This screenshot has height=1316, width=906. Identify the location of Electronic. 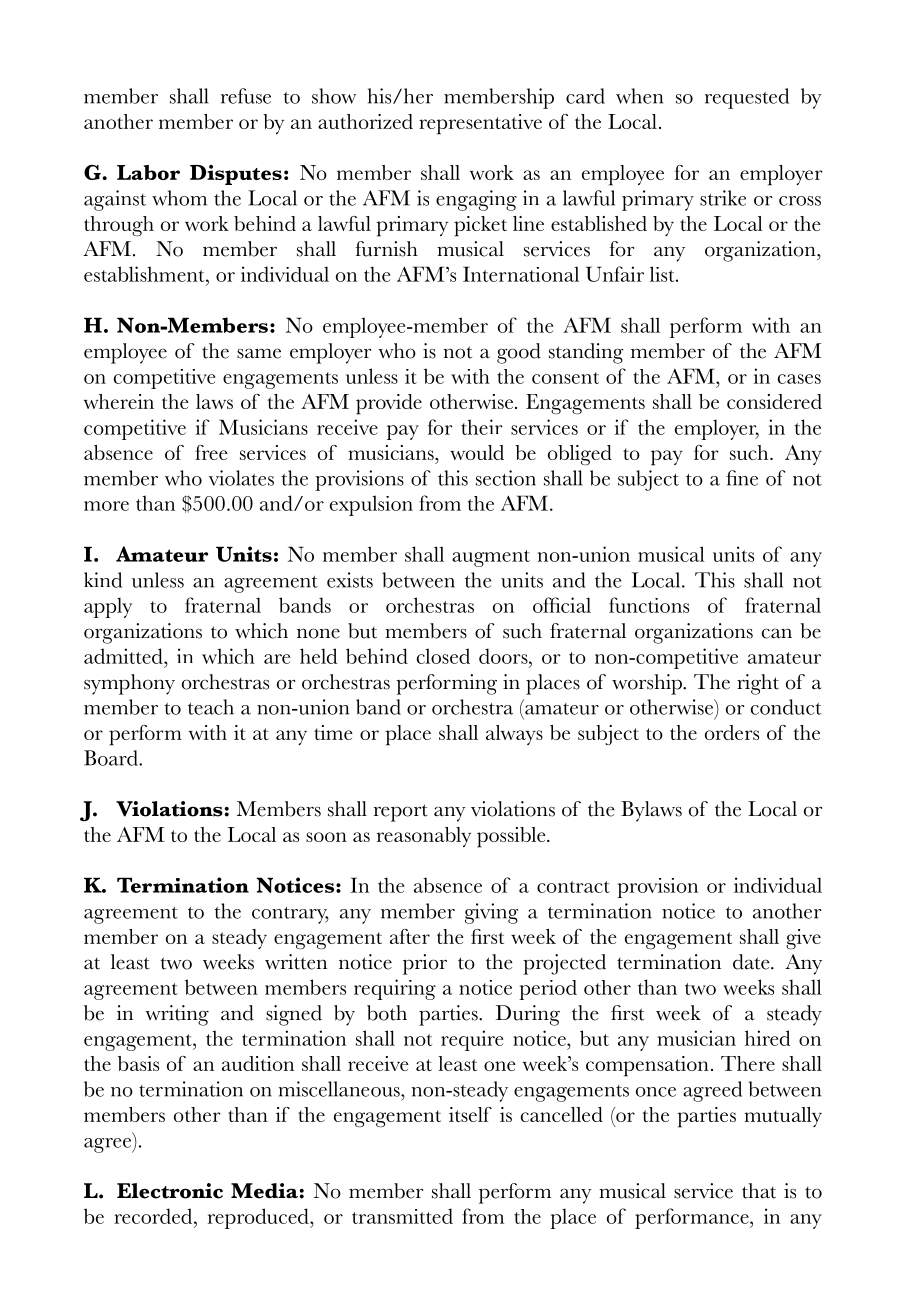
(170, 1191).
